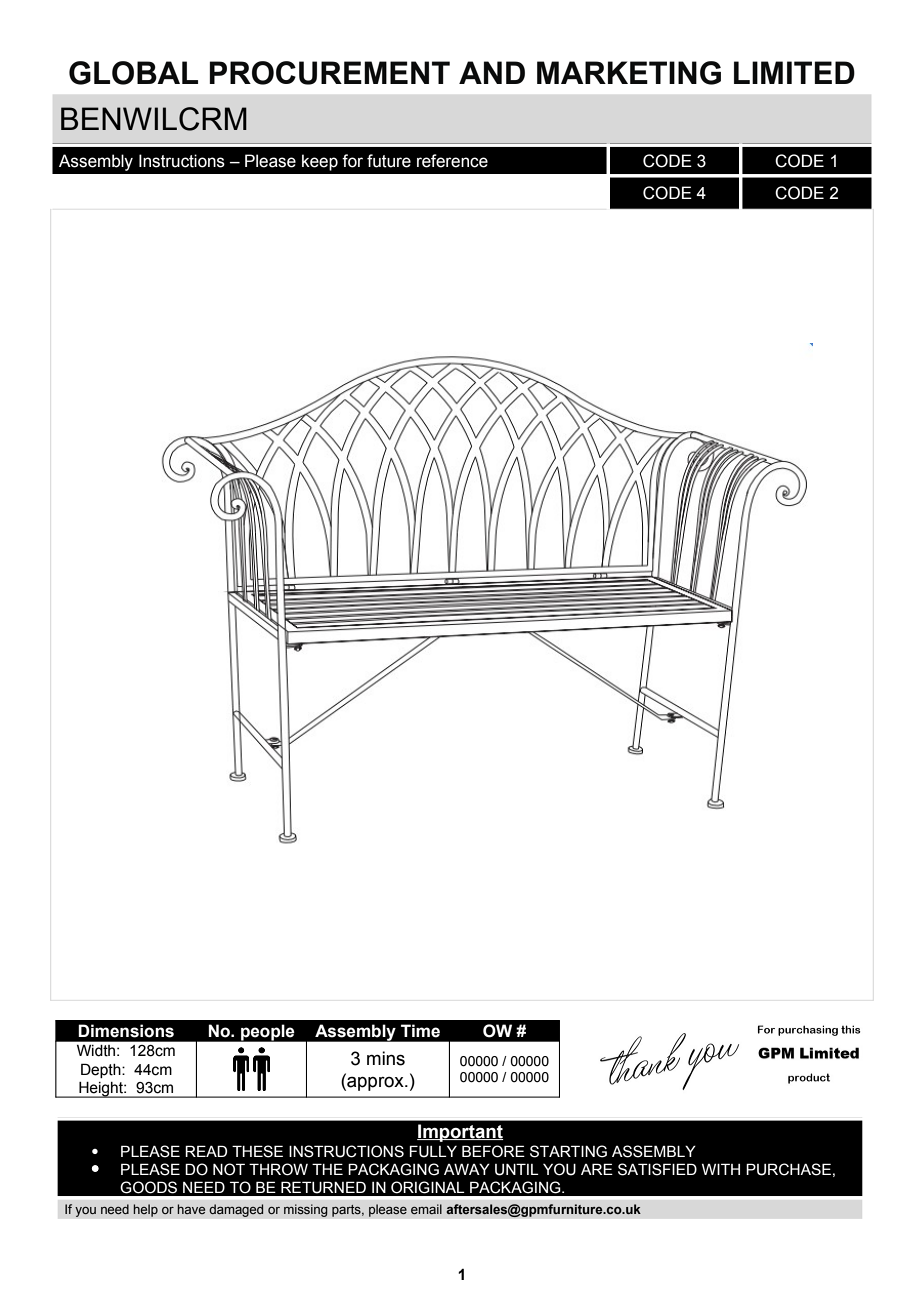 This image has width=924, height=1308. Describe the element at coordinates (420, 1031) in the image. I see `Time` at that location.
